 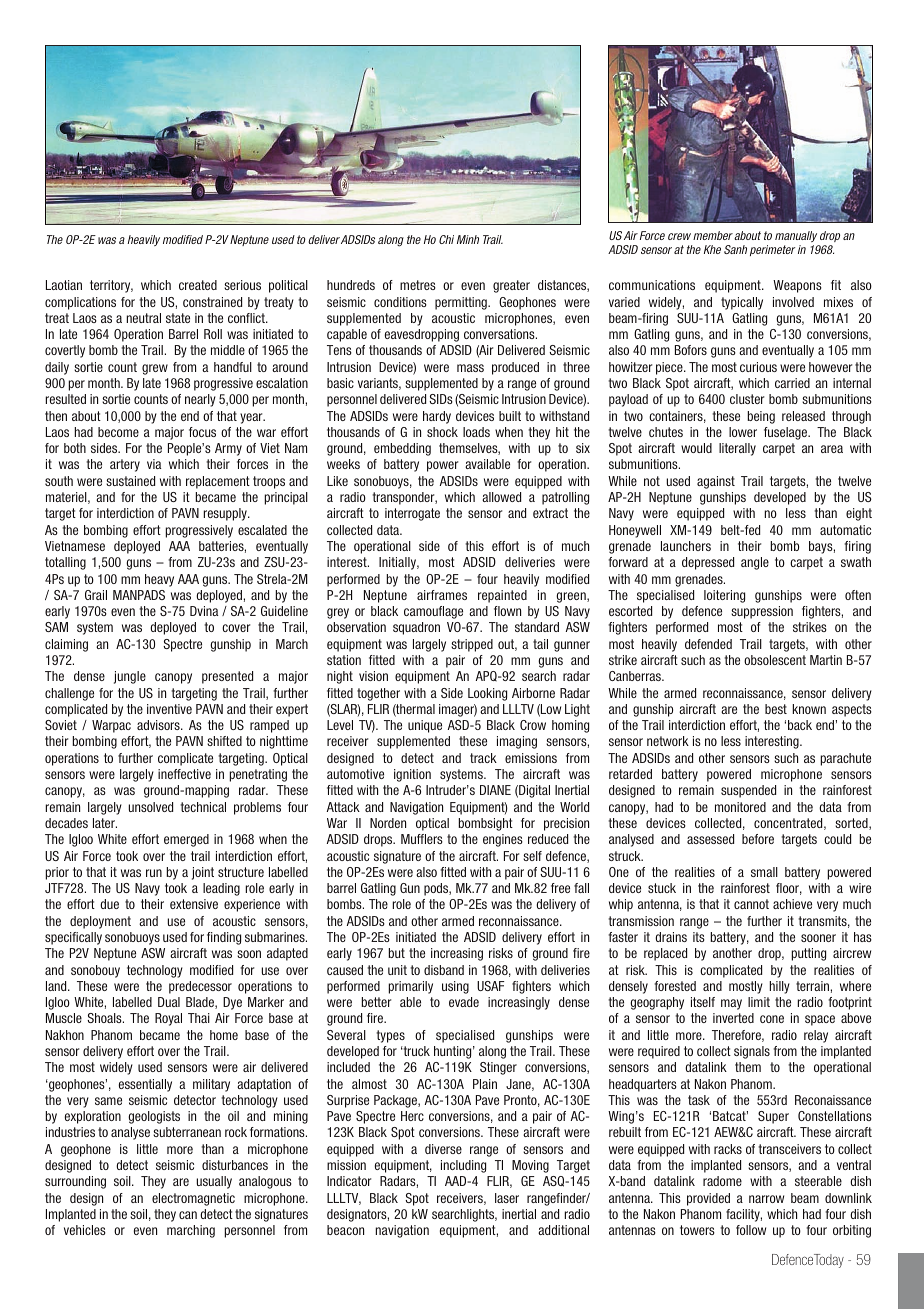 What do you see at coordinates (800, 725) in the screenshot?
I see `back` at bounding box center [800, 725].
